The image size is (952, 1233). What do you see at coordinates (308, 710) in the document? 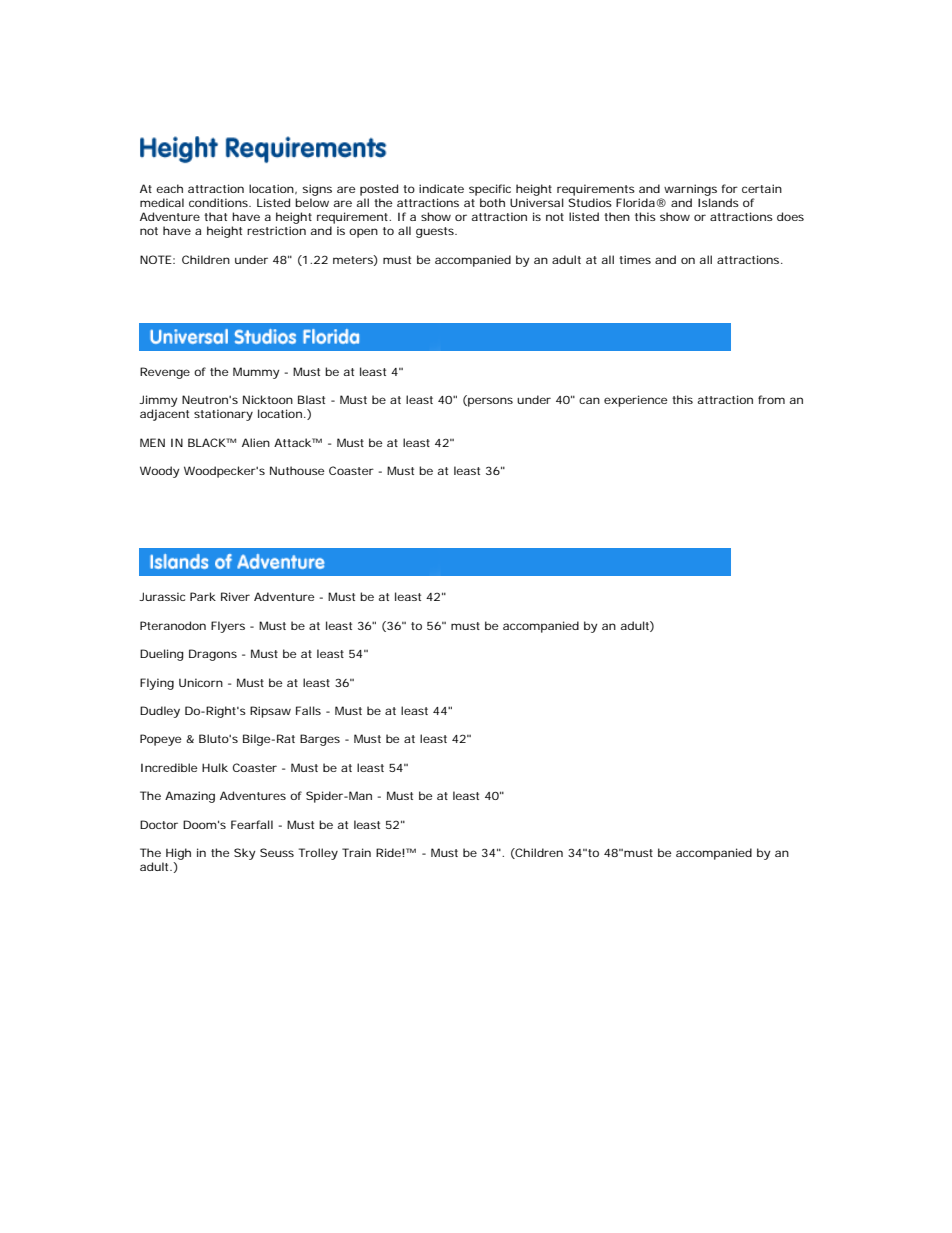
I see `Falls` at bounding box center [308, 710].
